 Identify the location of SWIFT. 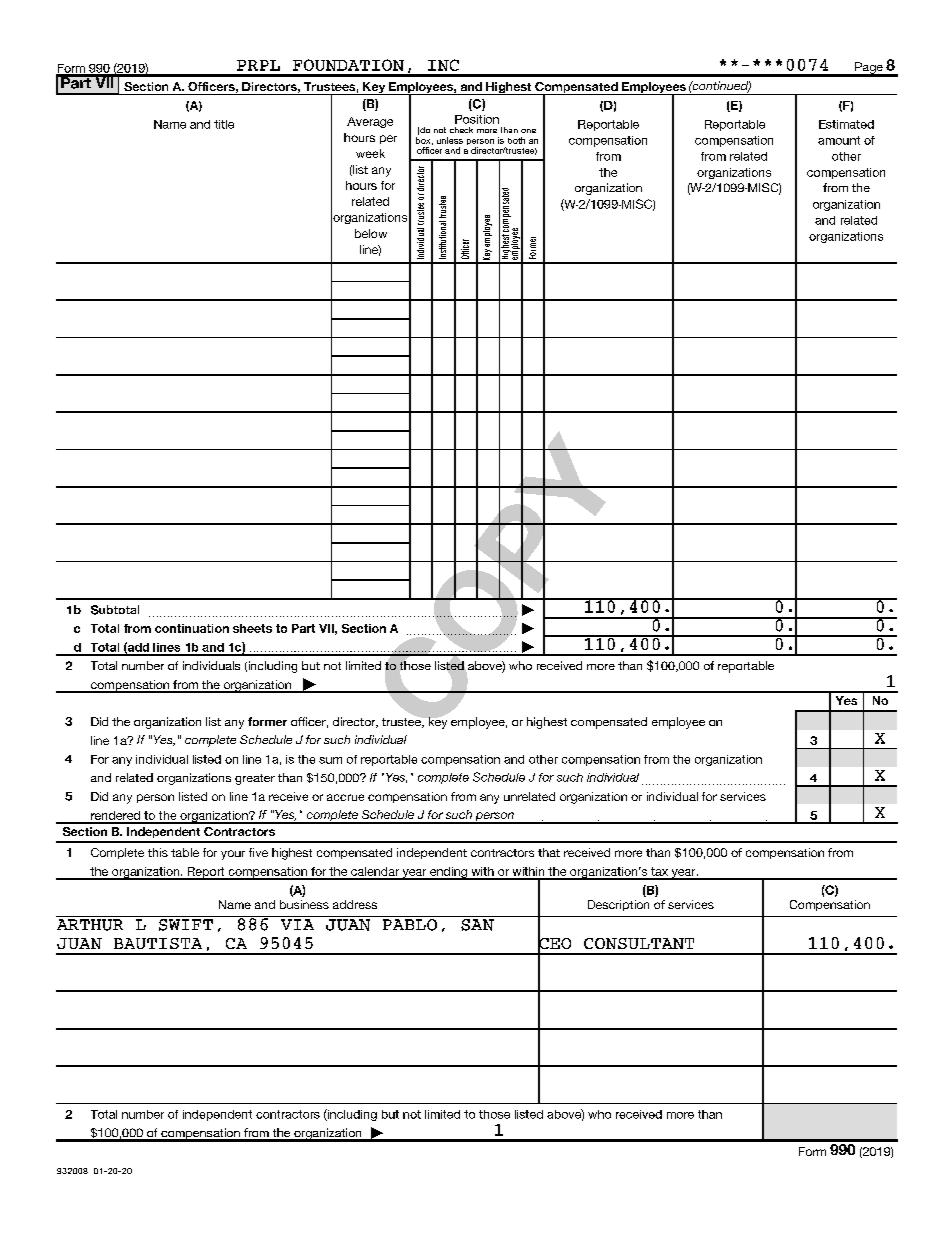
(185, 923).
